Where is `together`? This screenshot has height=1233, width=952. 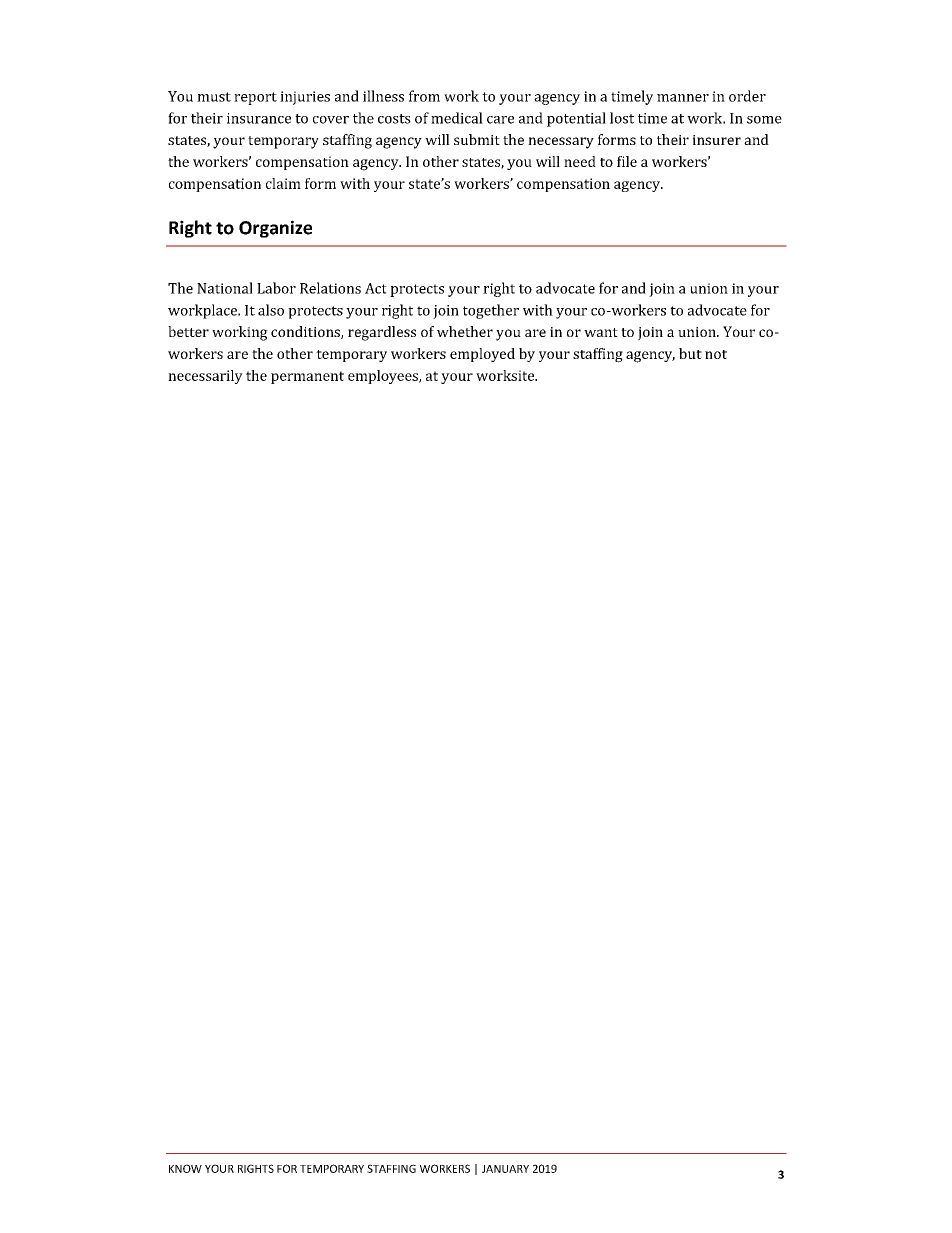
together is located at coordinates (491, 311).
